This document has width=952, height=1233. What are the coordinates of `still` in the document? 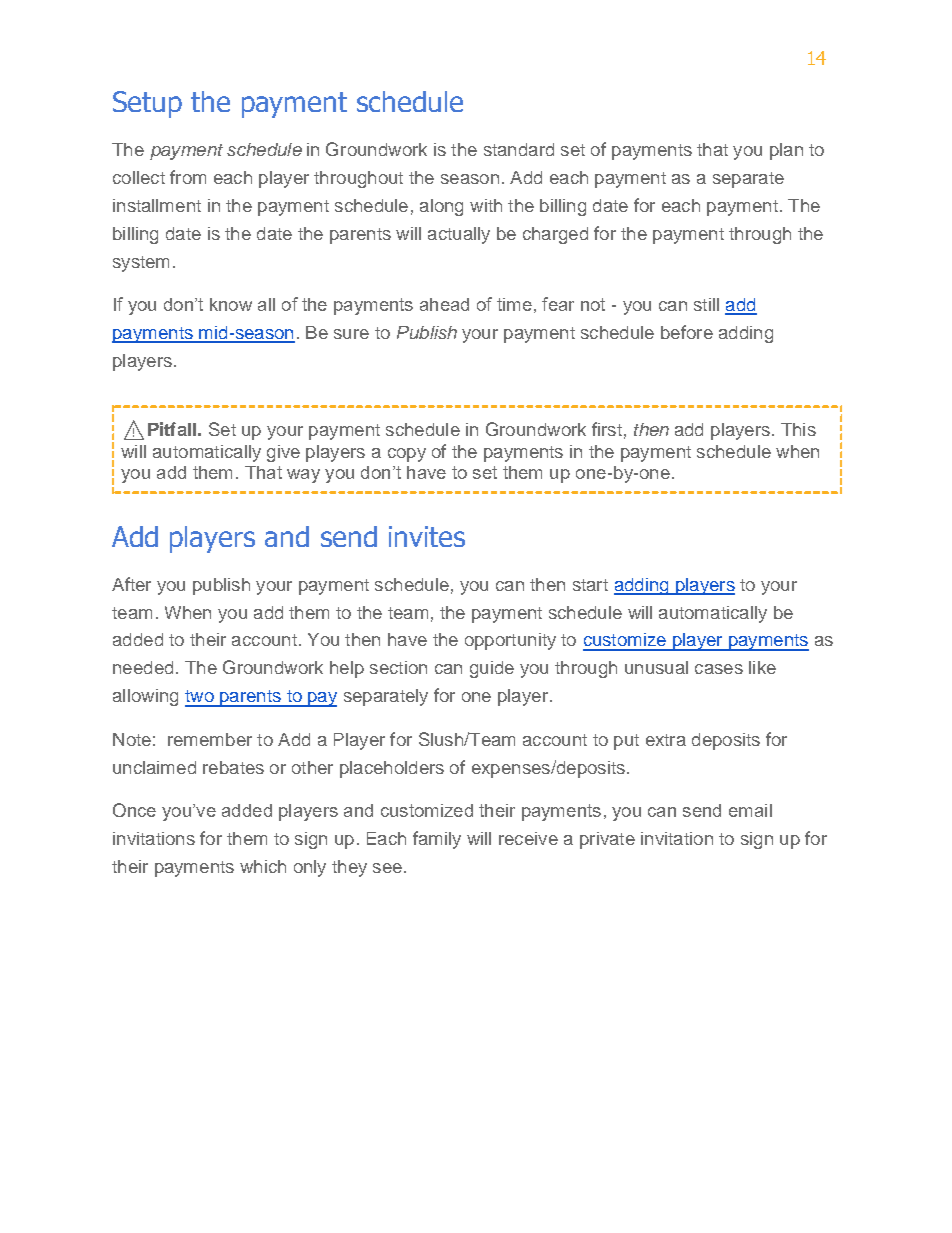 It's located at (706, 304).
